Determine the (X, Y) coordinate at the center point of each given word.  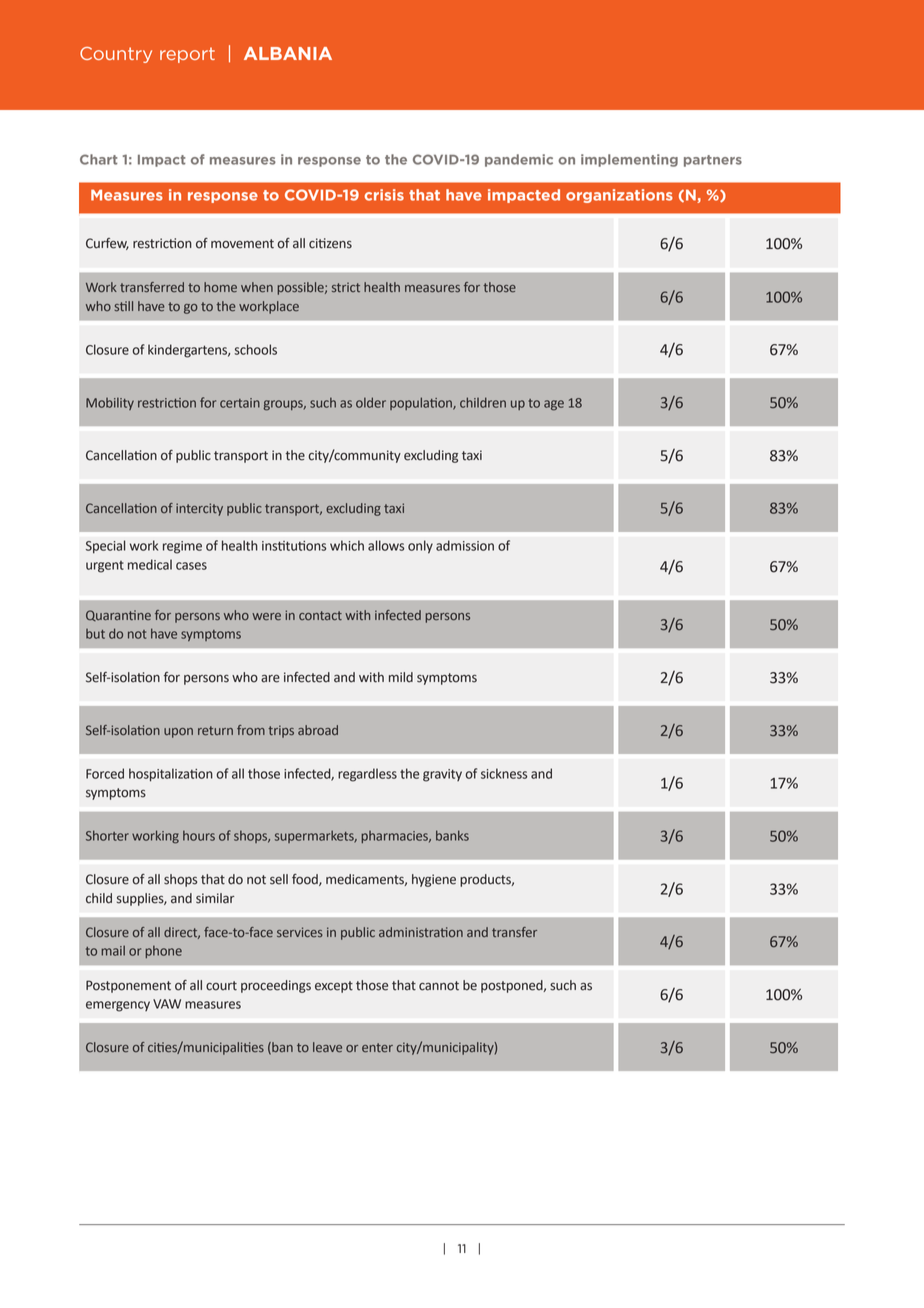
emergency (118, 1006)
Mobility (110, 403)
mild (401, 677)
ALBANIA (288, 53)
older (371, 402)
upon (178, 733)
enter (377, 1048)
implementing (629, 160)
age (554, 405)
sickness (504, 773)
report (187, 55)
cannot (439, 986)
